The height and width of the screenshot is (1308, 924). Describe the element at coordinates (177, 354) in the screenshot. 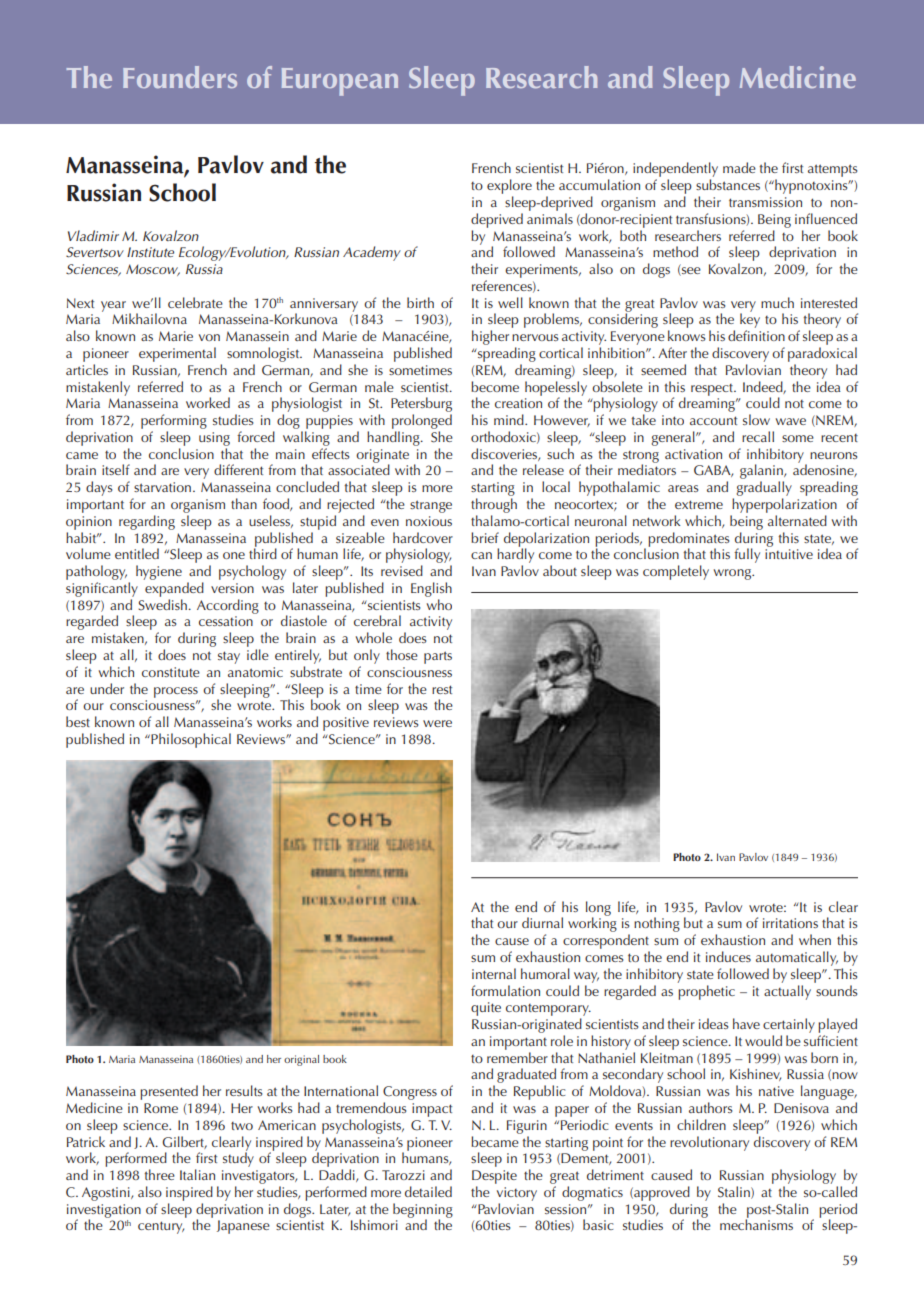

I see `experimental` at that location.
